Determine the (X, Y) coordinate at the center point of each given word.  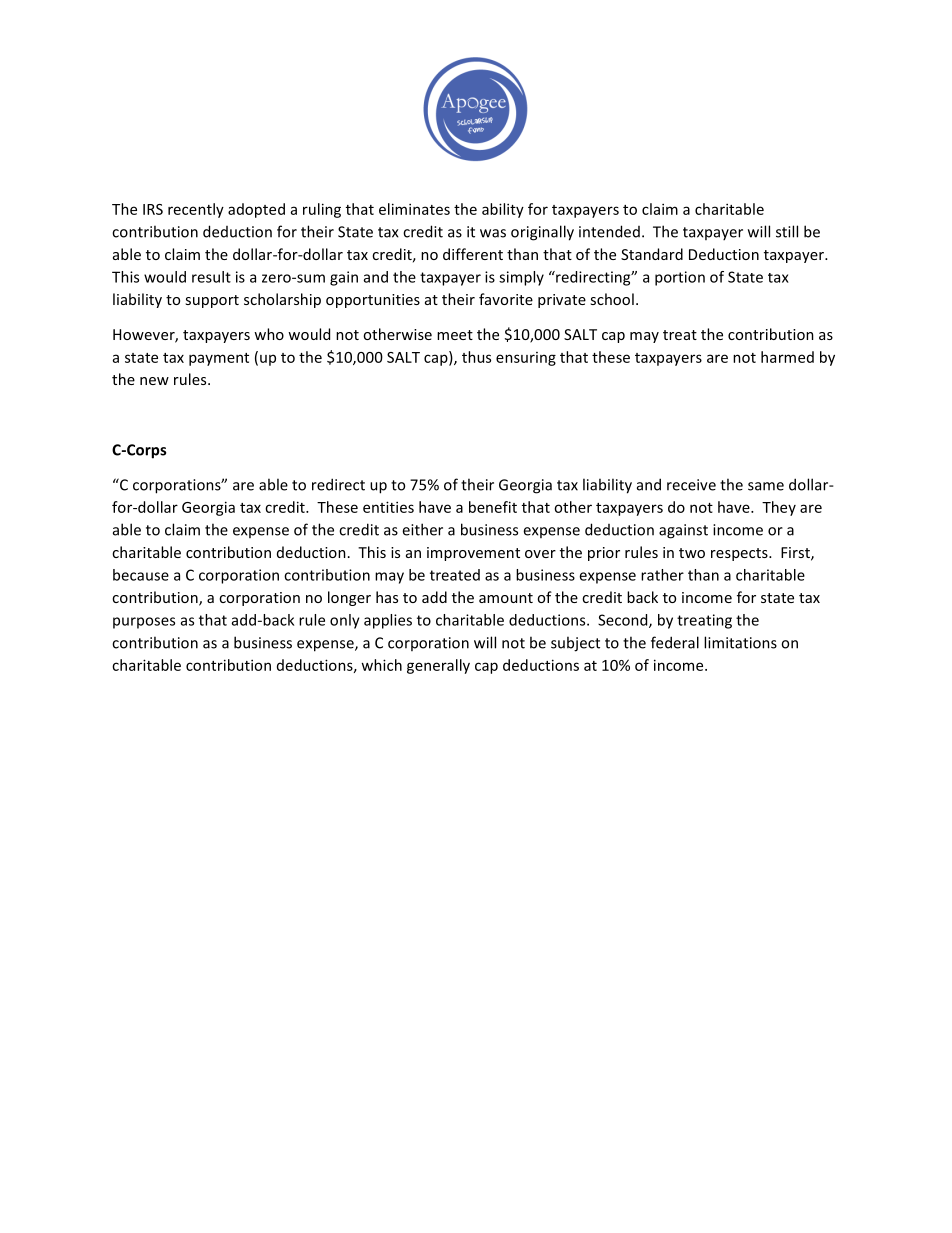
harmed (787, 357)
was (493, 233)
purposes (144, 623)
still (787, 231)
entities (388, 507)
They (779, 508)
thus (476, 357)
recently (196, 210)
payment (219, 359)
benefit (493, 507)
